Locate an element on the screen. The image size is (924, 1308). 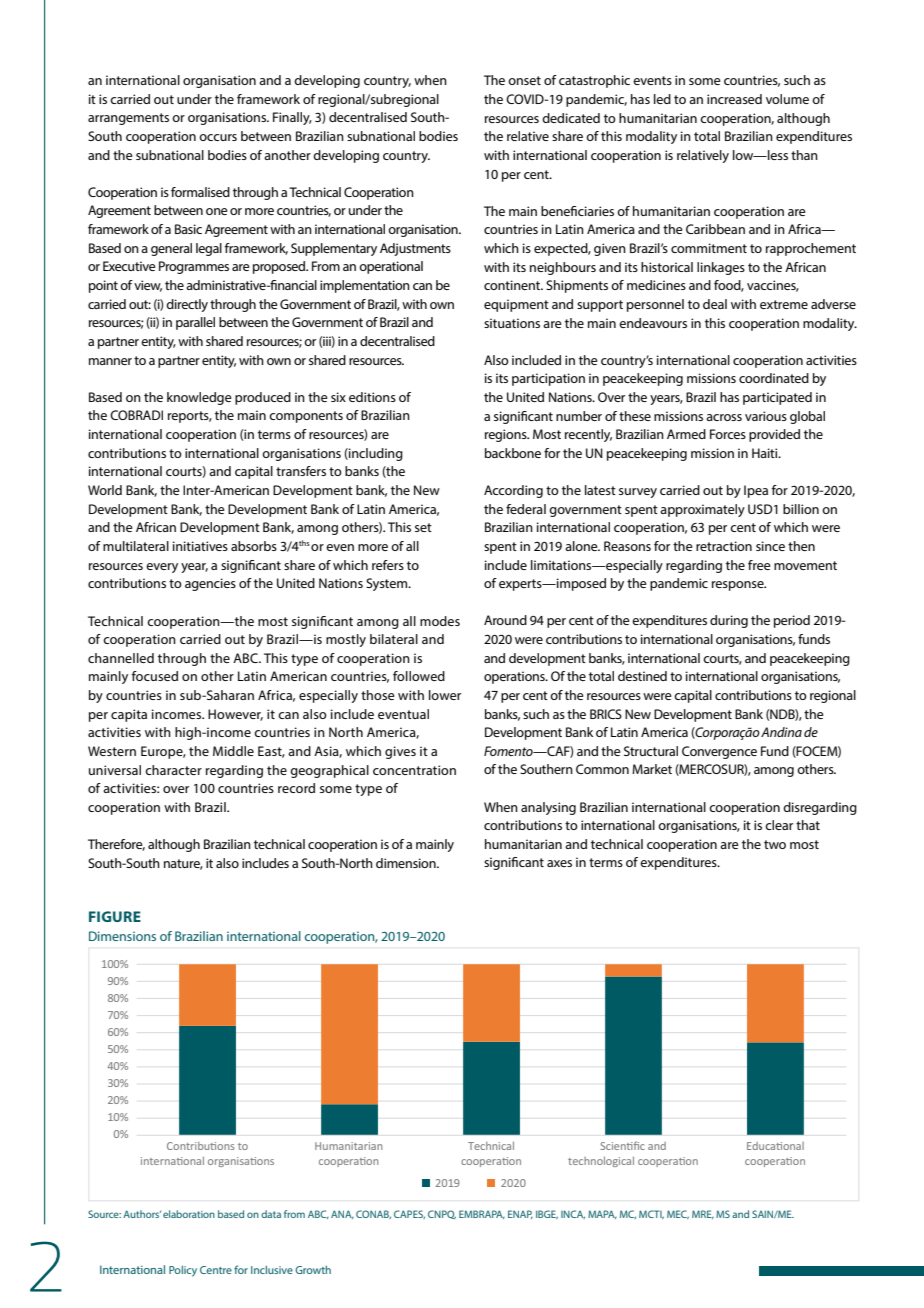
axes is located at coordinates (559, 863).
